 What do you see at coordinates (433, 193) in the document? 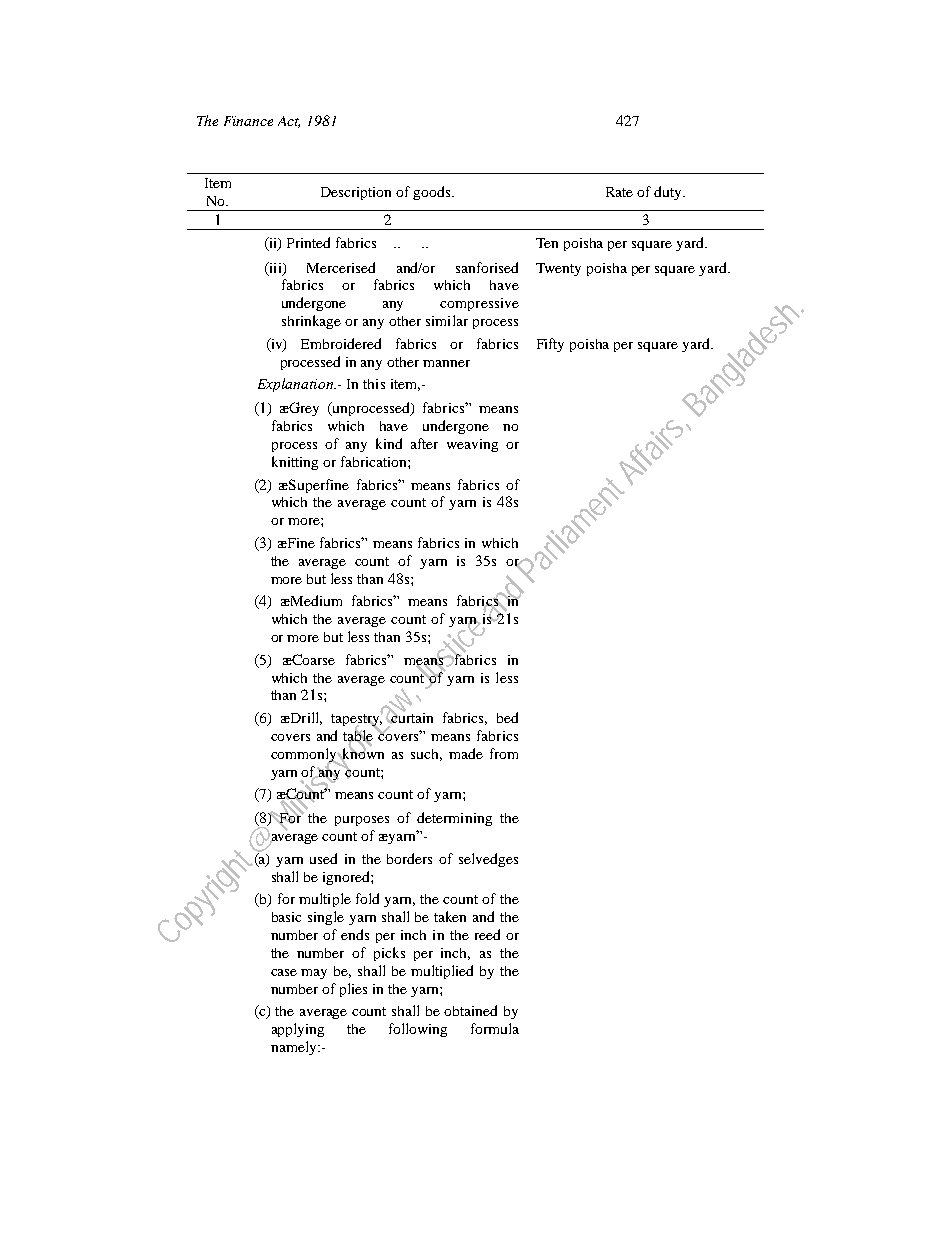
I see `goods` at bounding box center [433, 193].
